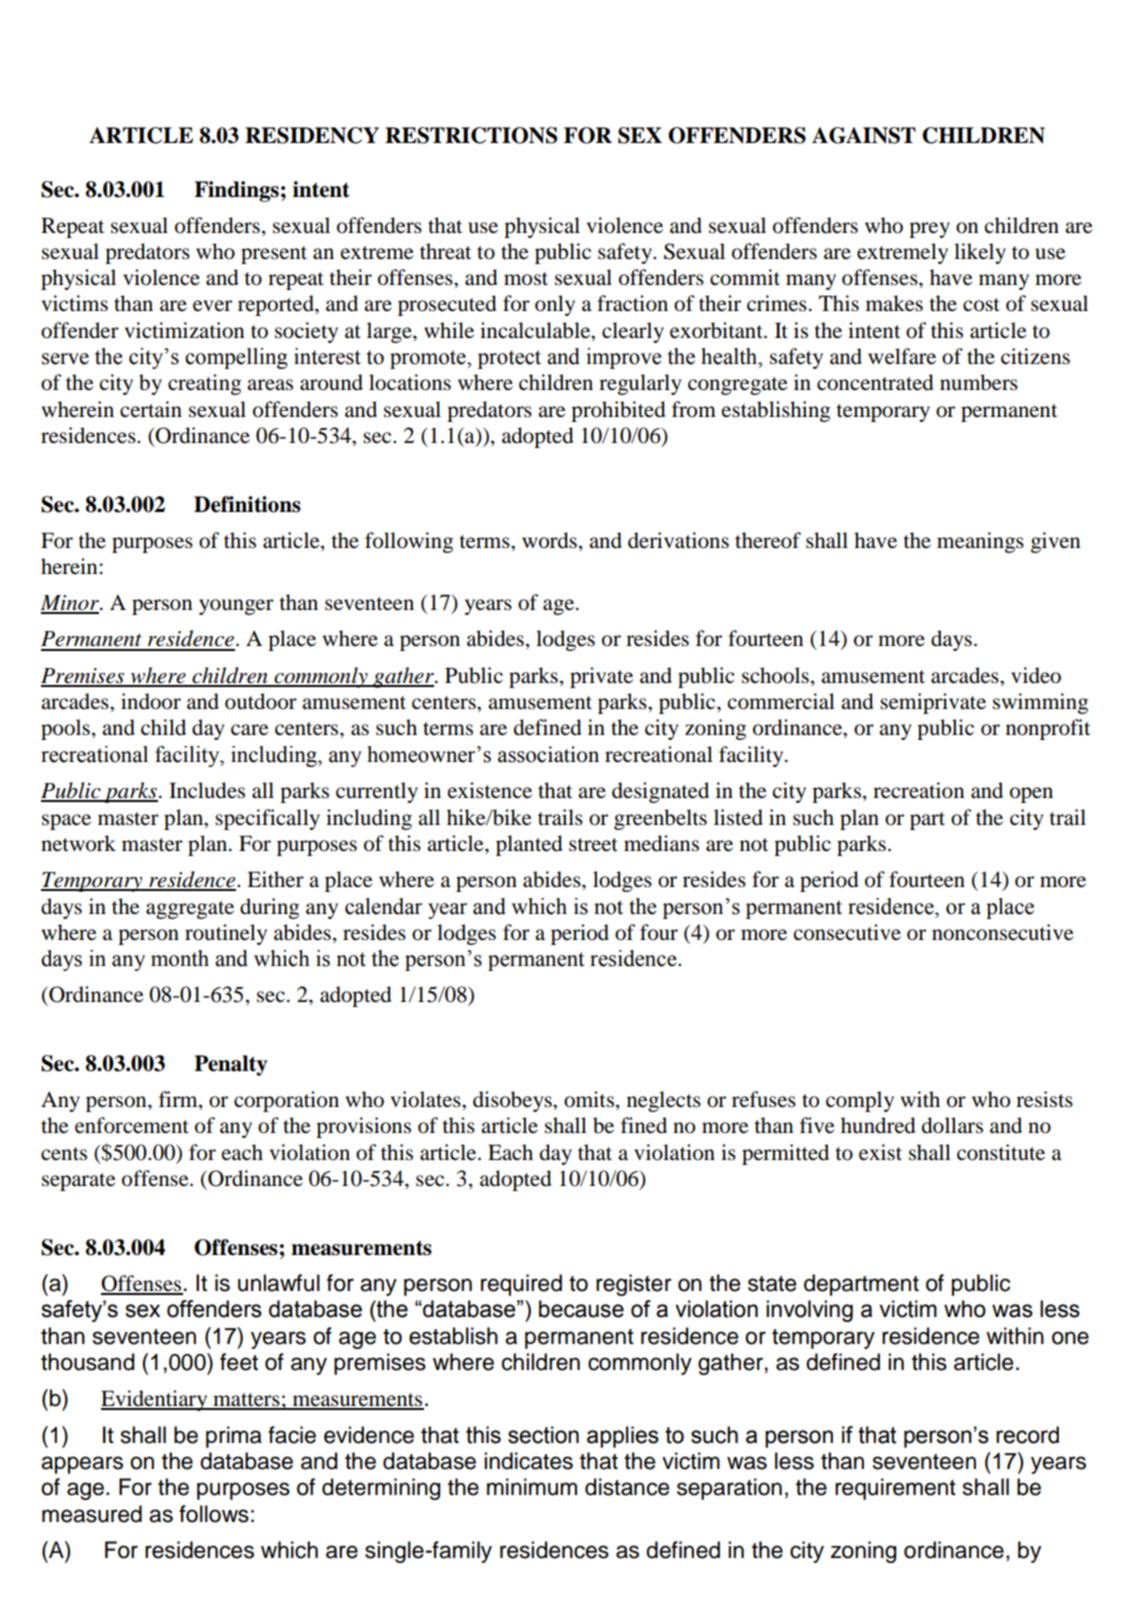  What do you see at coordinates (532, 1487) in the image?
I see `minimum` at bounding box center [532, 1487].
